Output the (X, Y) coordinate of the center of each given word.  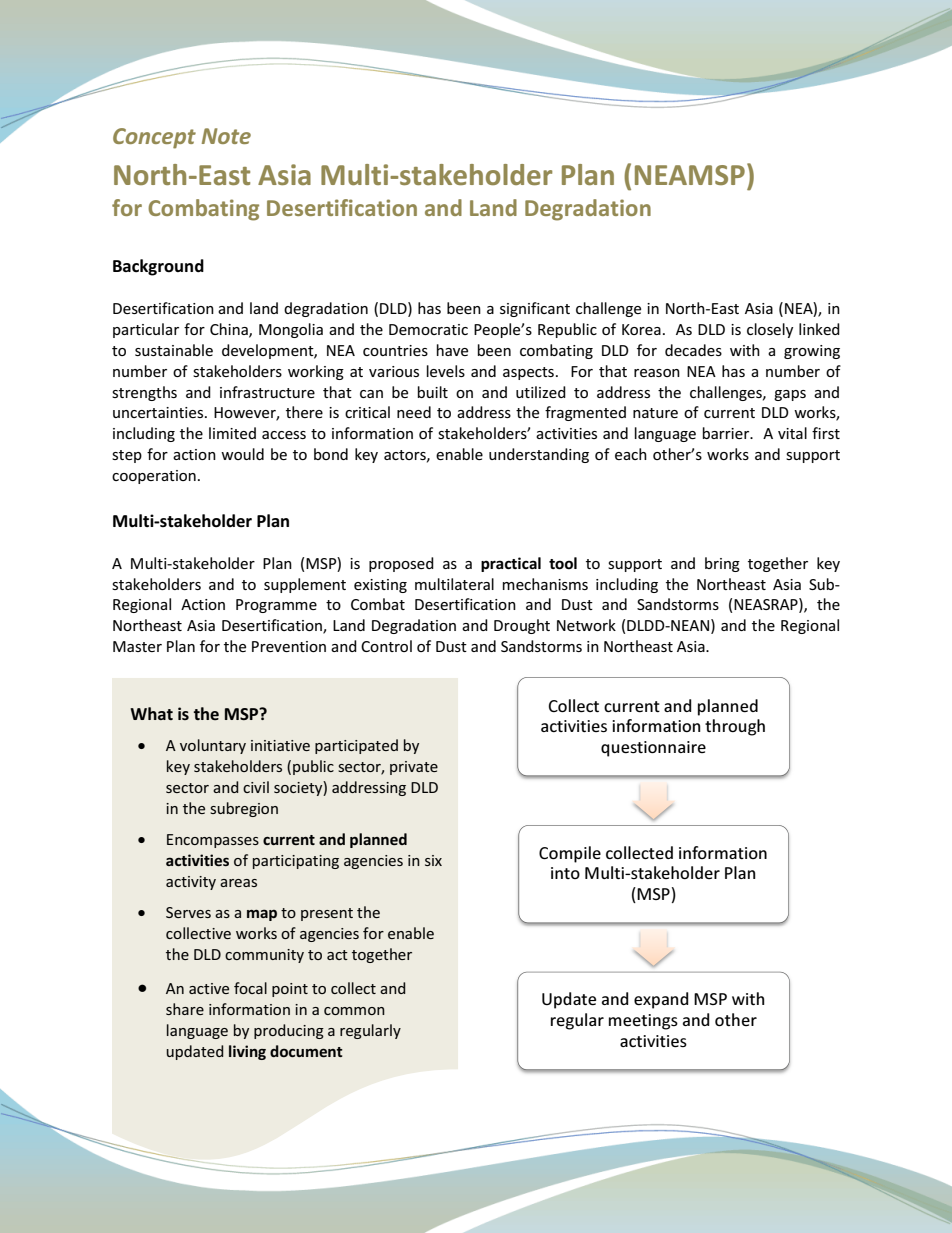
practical (511, 564)
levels (446, 371)
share (185, 1009)
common (354, 1011)
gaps (790, 395)
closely (770, 330)
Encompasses (213, 841)
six (433, 860)
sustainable (174, 350)
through (735, 727)
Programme (276, 606)
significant (535, 309)
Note (226, 136)
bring (722, 564)
